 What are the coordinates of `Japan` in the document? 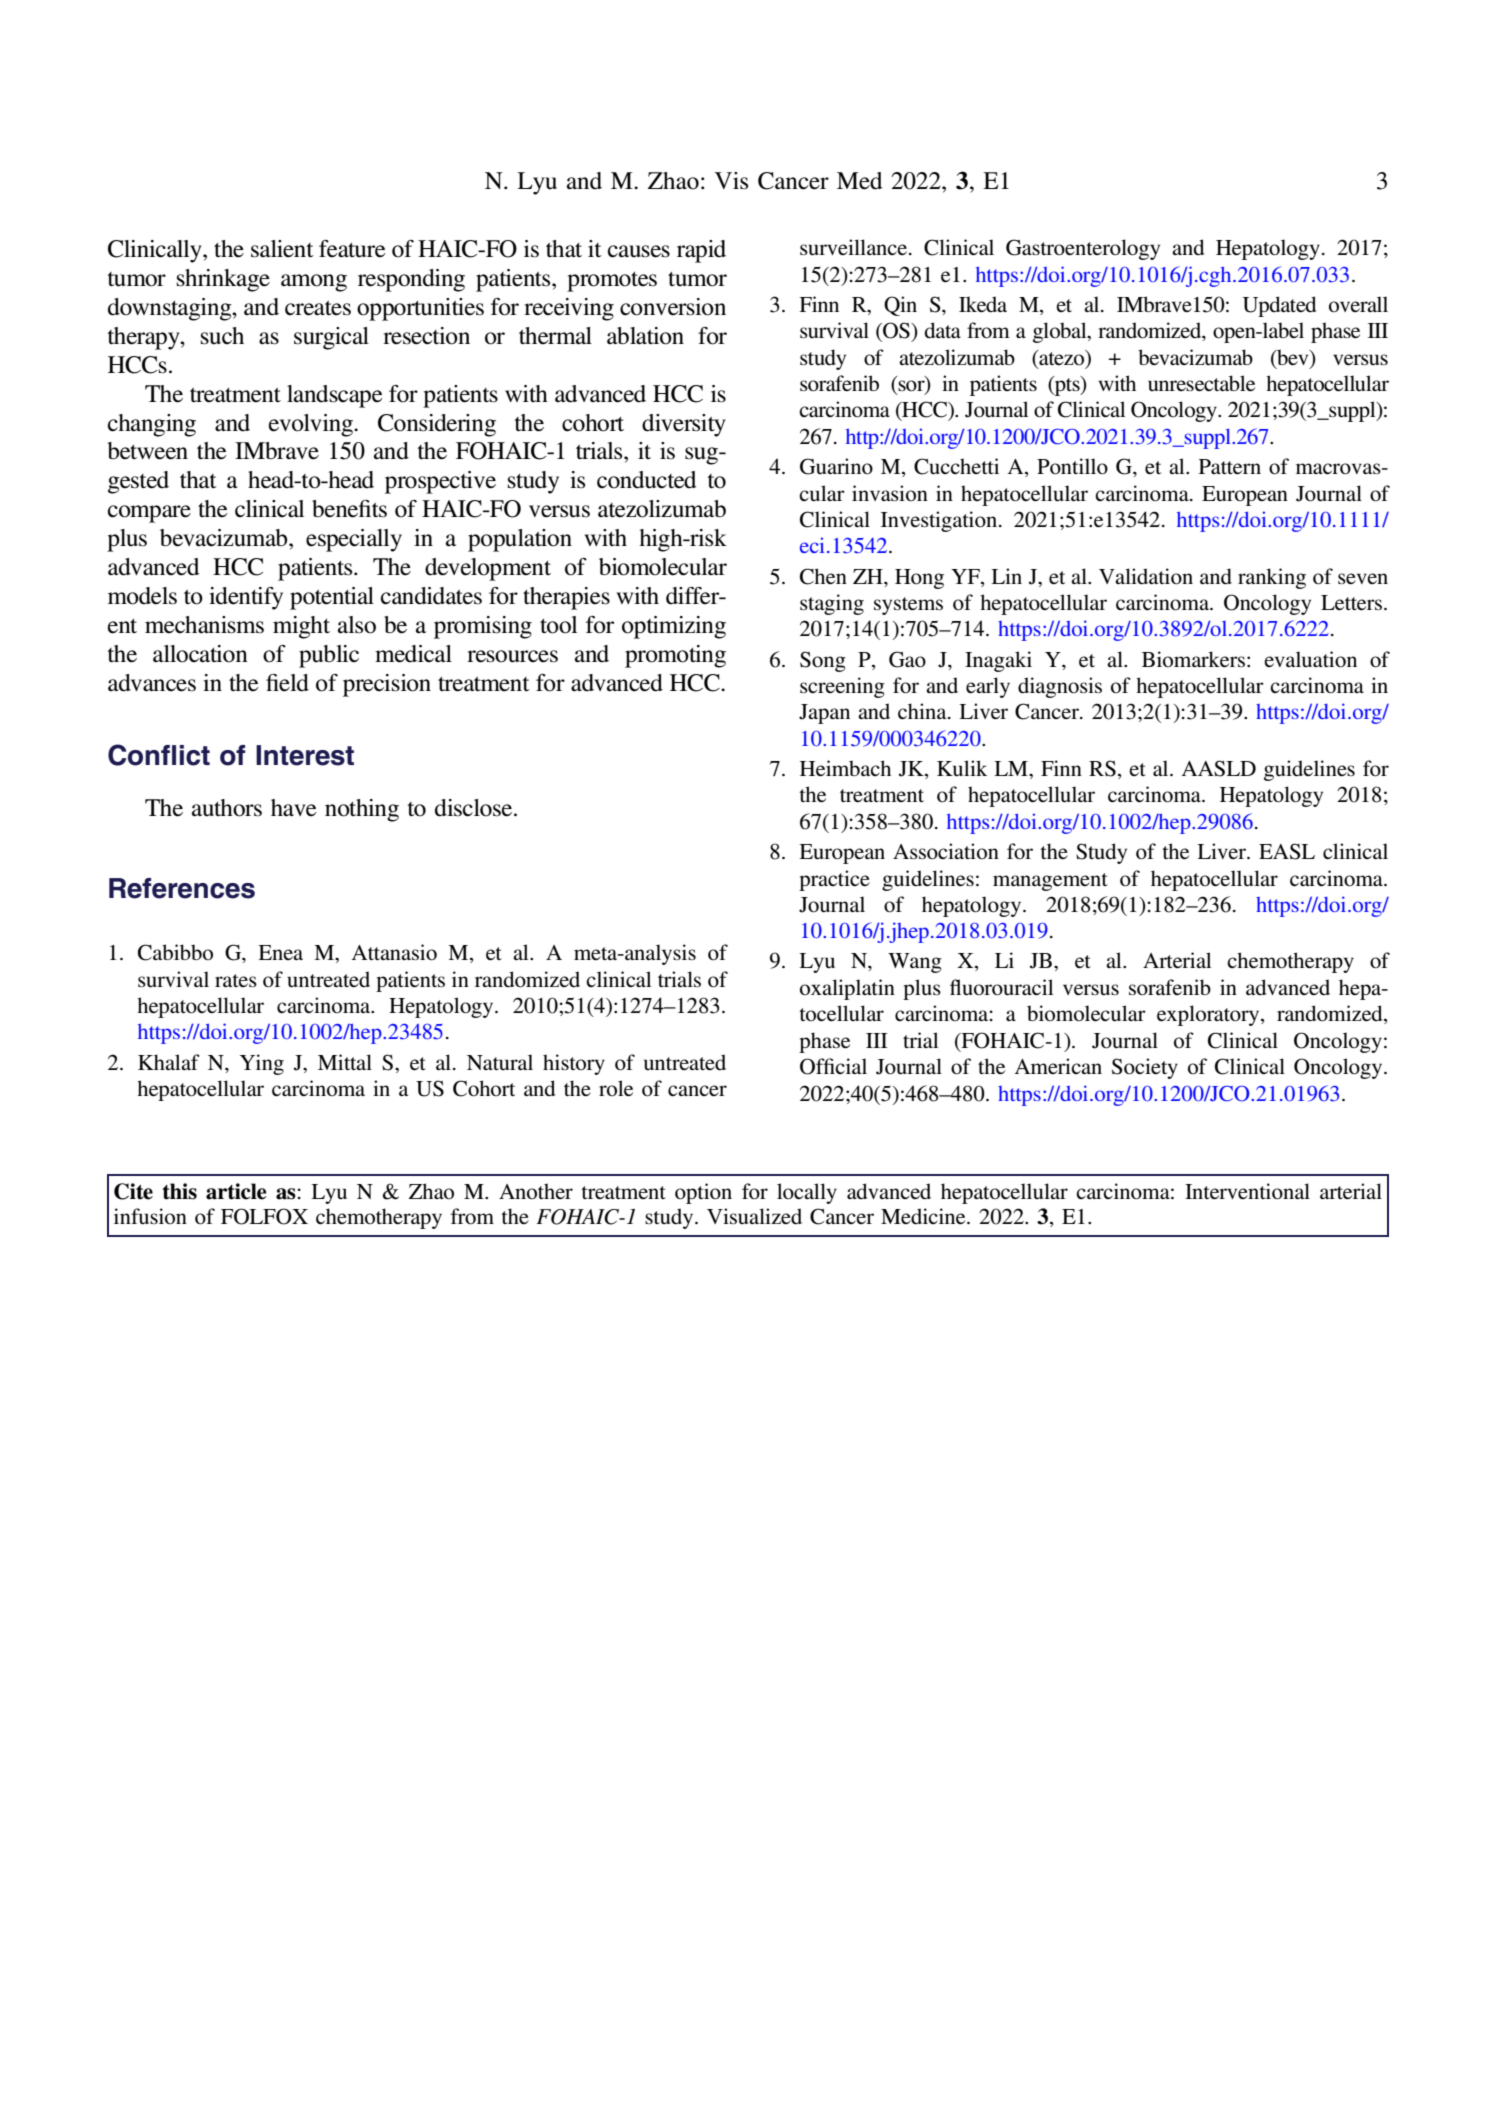 It's located at (824, 714).
